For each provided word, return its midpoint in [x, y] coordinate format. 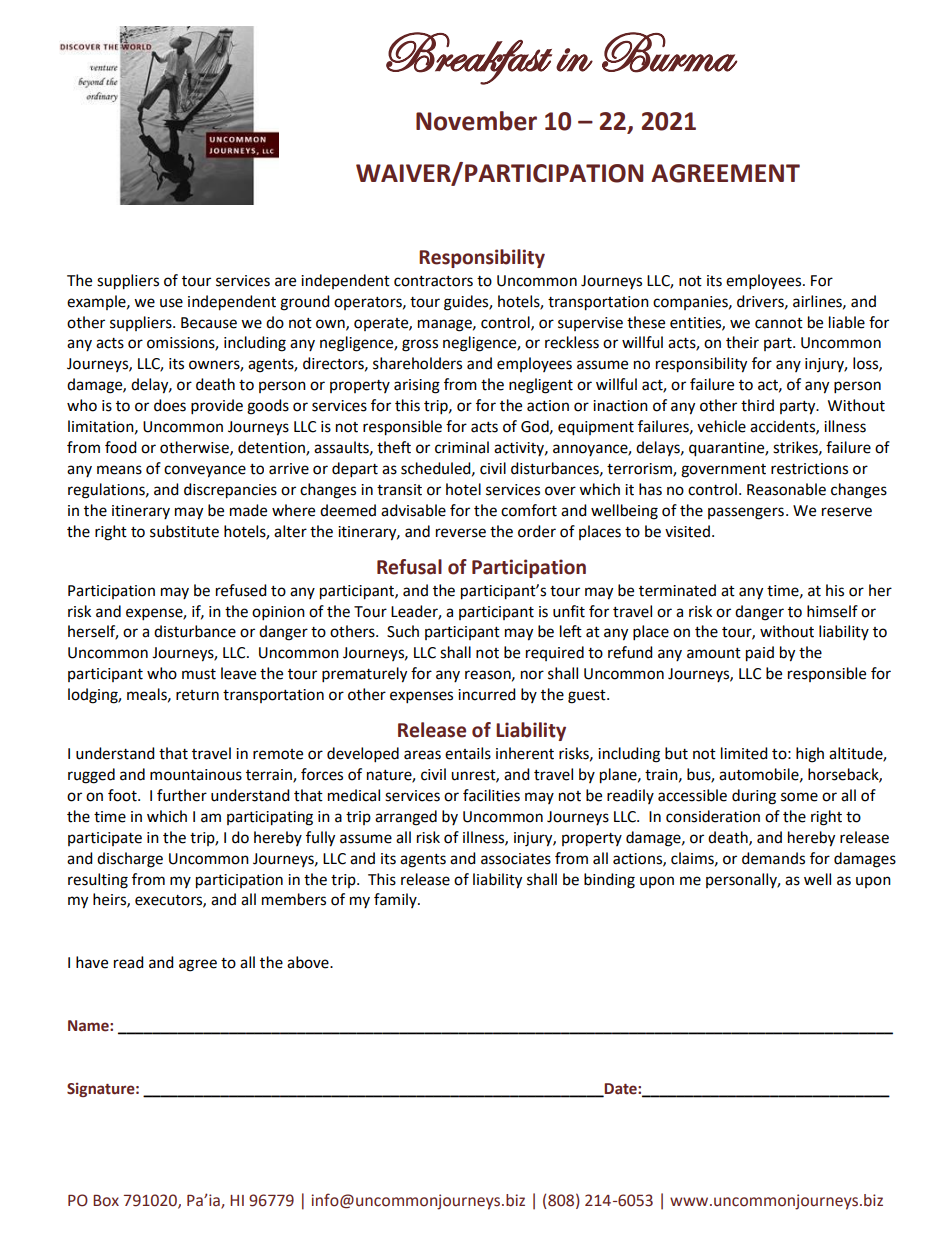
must [199, 674]
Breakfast [469, 58]
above [309, 962]
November [476, 121]
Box [106, 1201]
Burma [670, 52]
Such [403, 631]
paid [760, 654]
